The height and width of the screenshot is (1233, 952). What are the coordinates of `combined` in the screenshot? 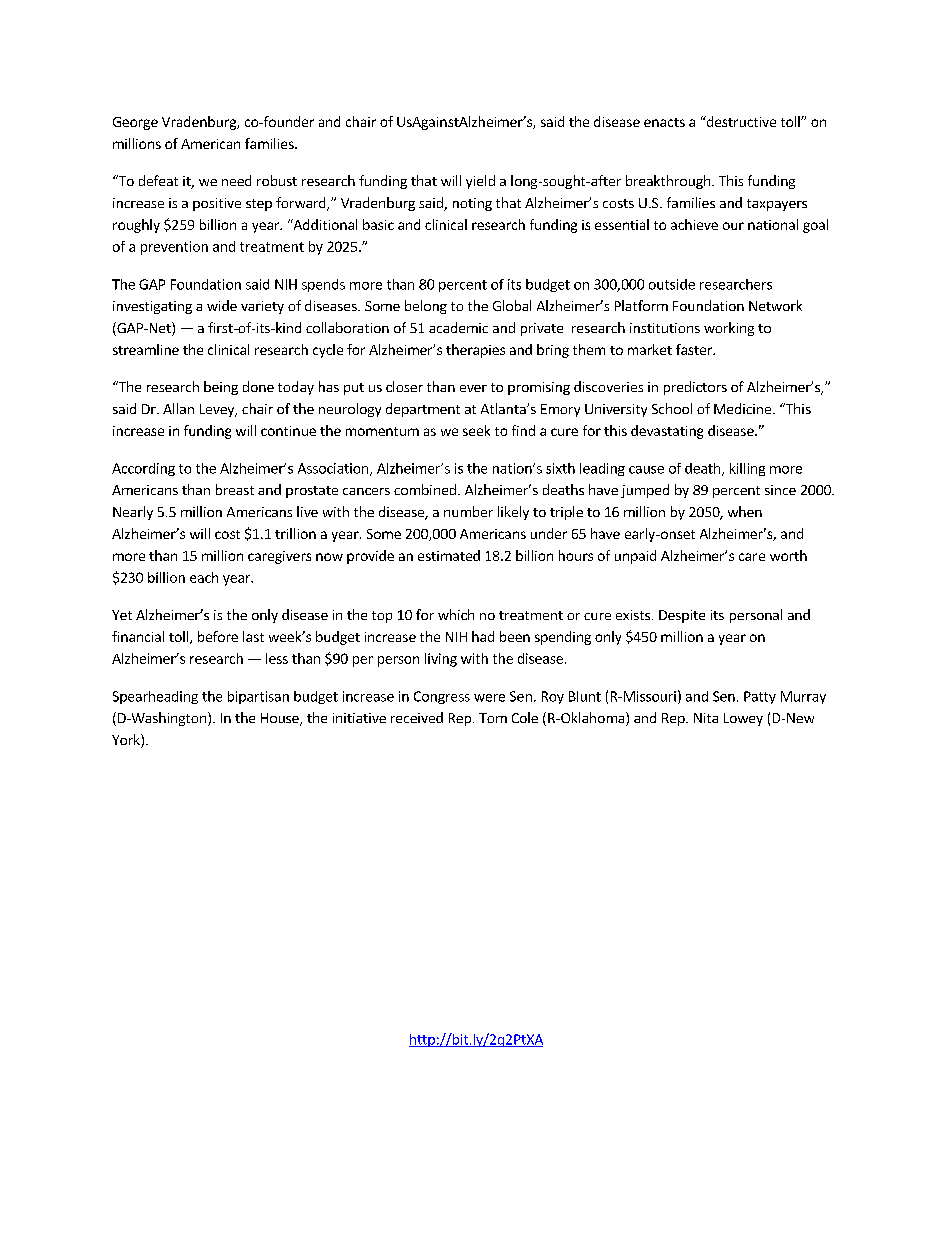 It's located at (425, 489).
